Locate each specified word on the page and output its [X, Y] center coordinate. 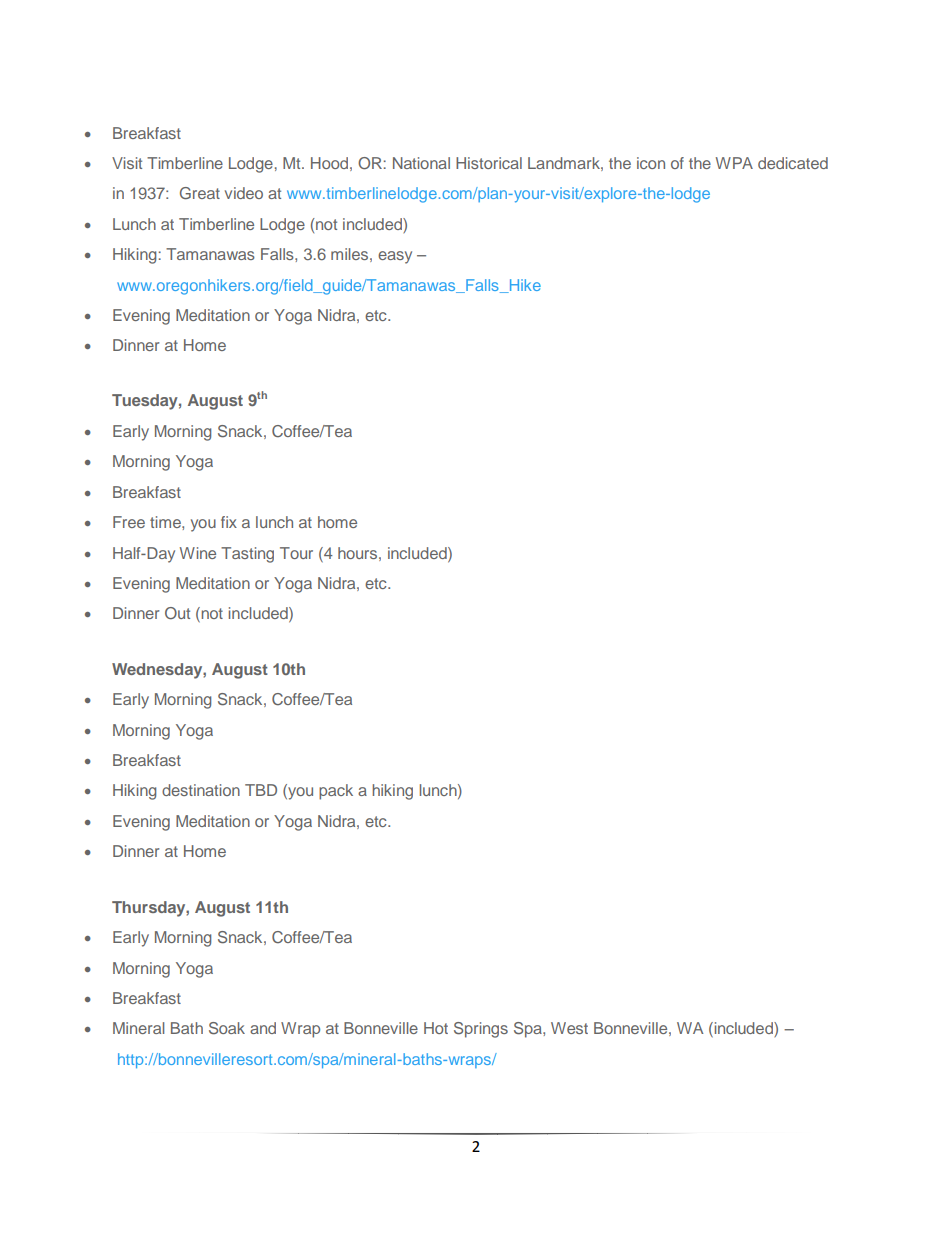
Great [200, 193]
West [569, 1028]
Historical [489, 163]
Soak [227, 1028]
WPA [734, 163]
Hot [436, 1028]
